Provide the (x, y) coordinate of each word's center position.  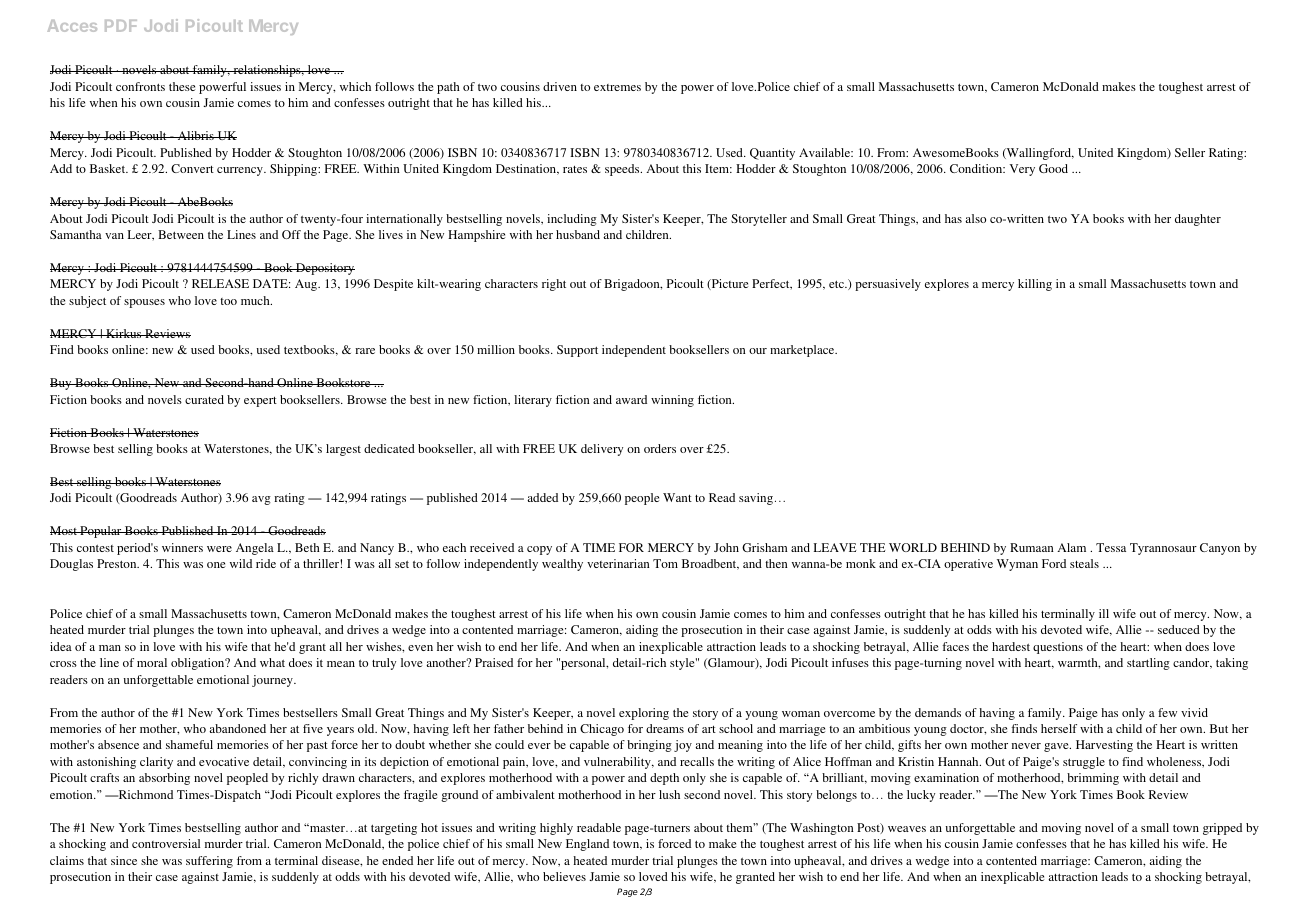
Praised (494, 662)
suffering (209, 862)
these (182, 86)
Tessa (1111, 547)
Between (181, 234)
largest (343, 450)
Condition (977, 168)
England (587, 845)
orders (660, 448)
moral (152, 662)
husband (578, 234)
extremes (617, 87)
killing (1035, 285)
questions (1058, 648)
